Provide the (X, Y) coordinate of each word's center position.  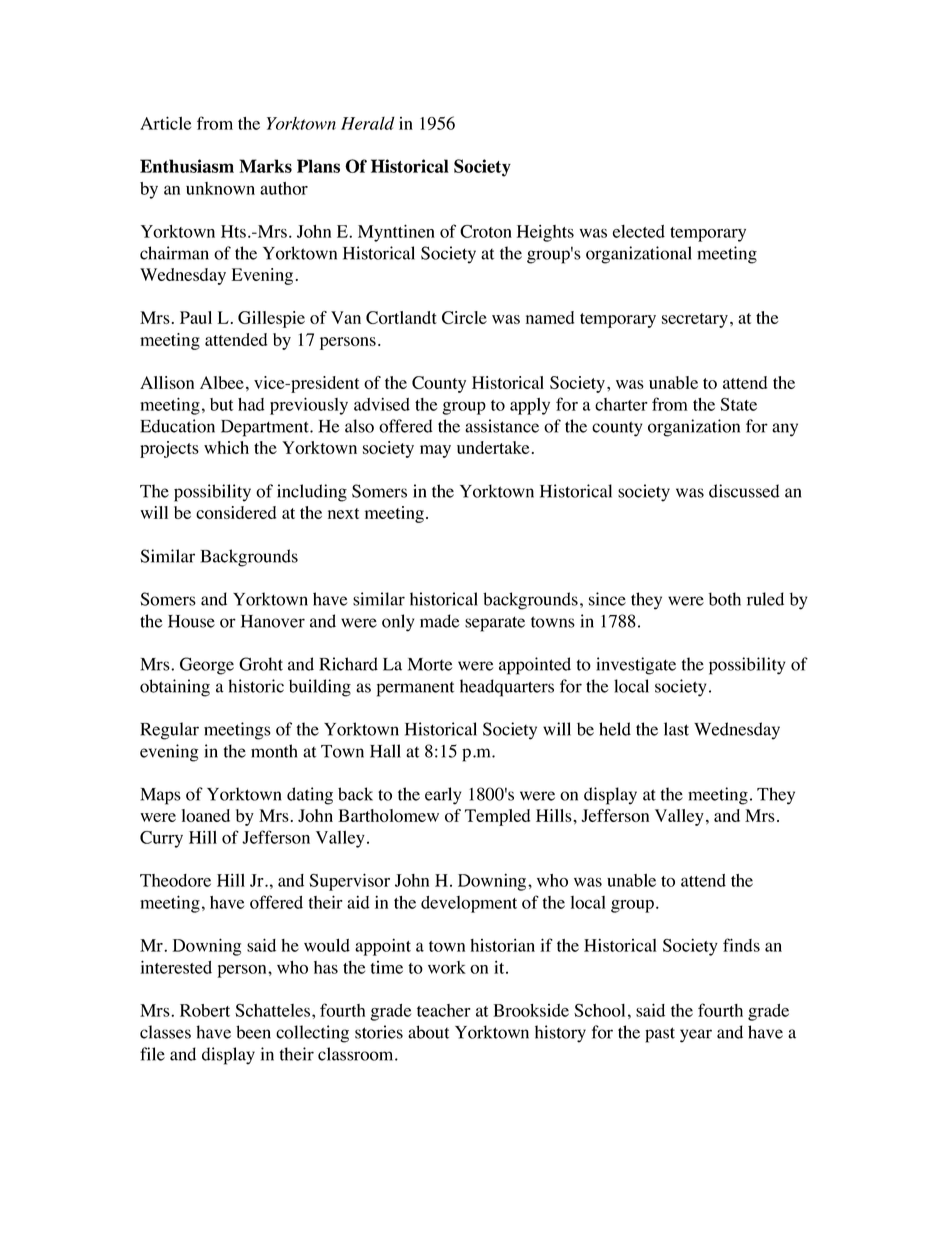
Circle (464, 317)
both (725, 599)
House (191, 621)
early (443, 796)
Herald (368, 123)
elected (639, 231)
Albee (222, 382)
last (676, 729)
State (738, 404)
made (440, 621)
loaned (206, 815)
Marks (265, 166)
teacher (444, 1010)
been (253, 1032)
